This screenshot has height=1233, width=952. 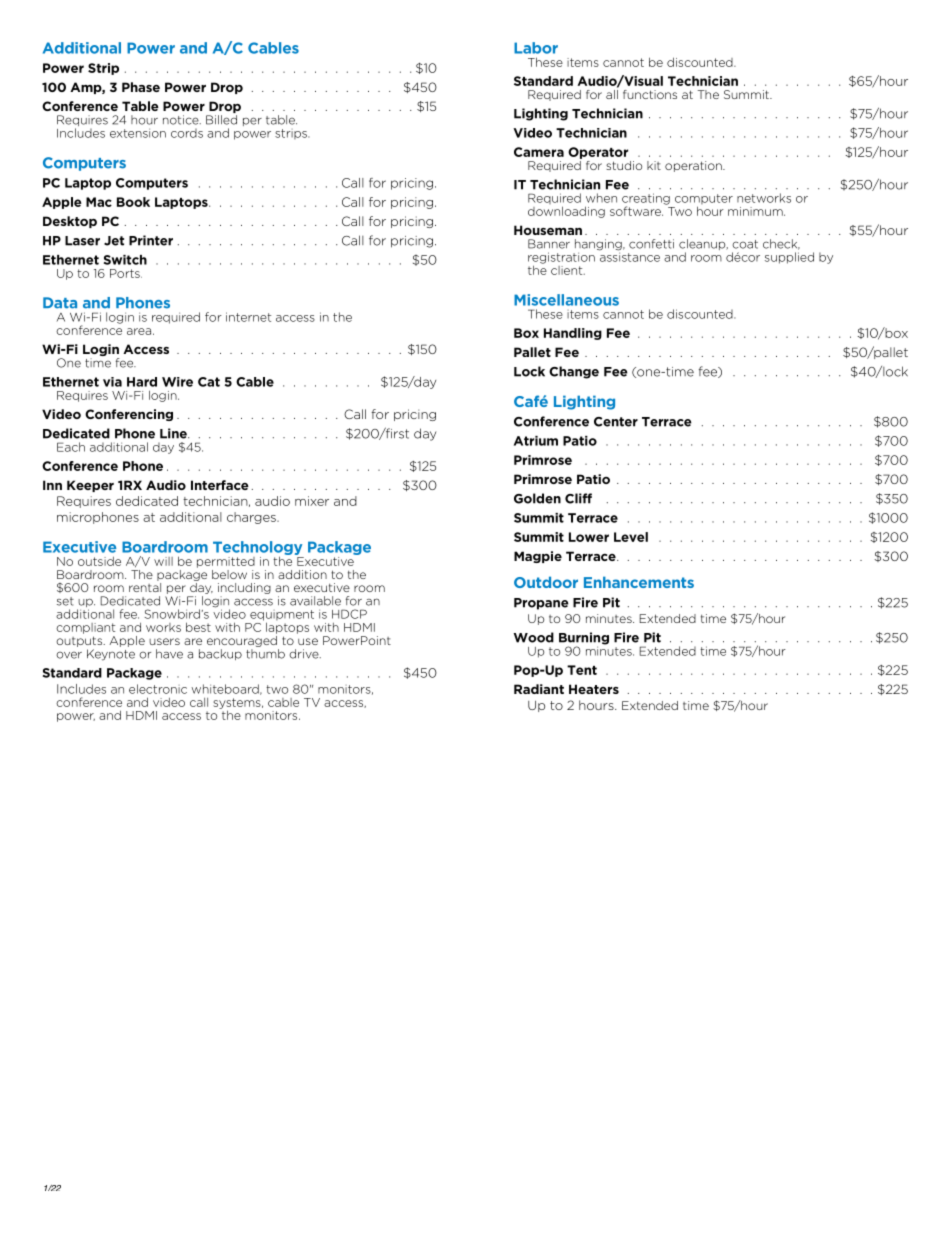 I want to click on Keynote, so click(x=111, y=655).
